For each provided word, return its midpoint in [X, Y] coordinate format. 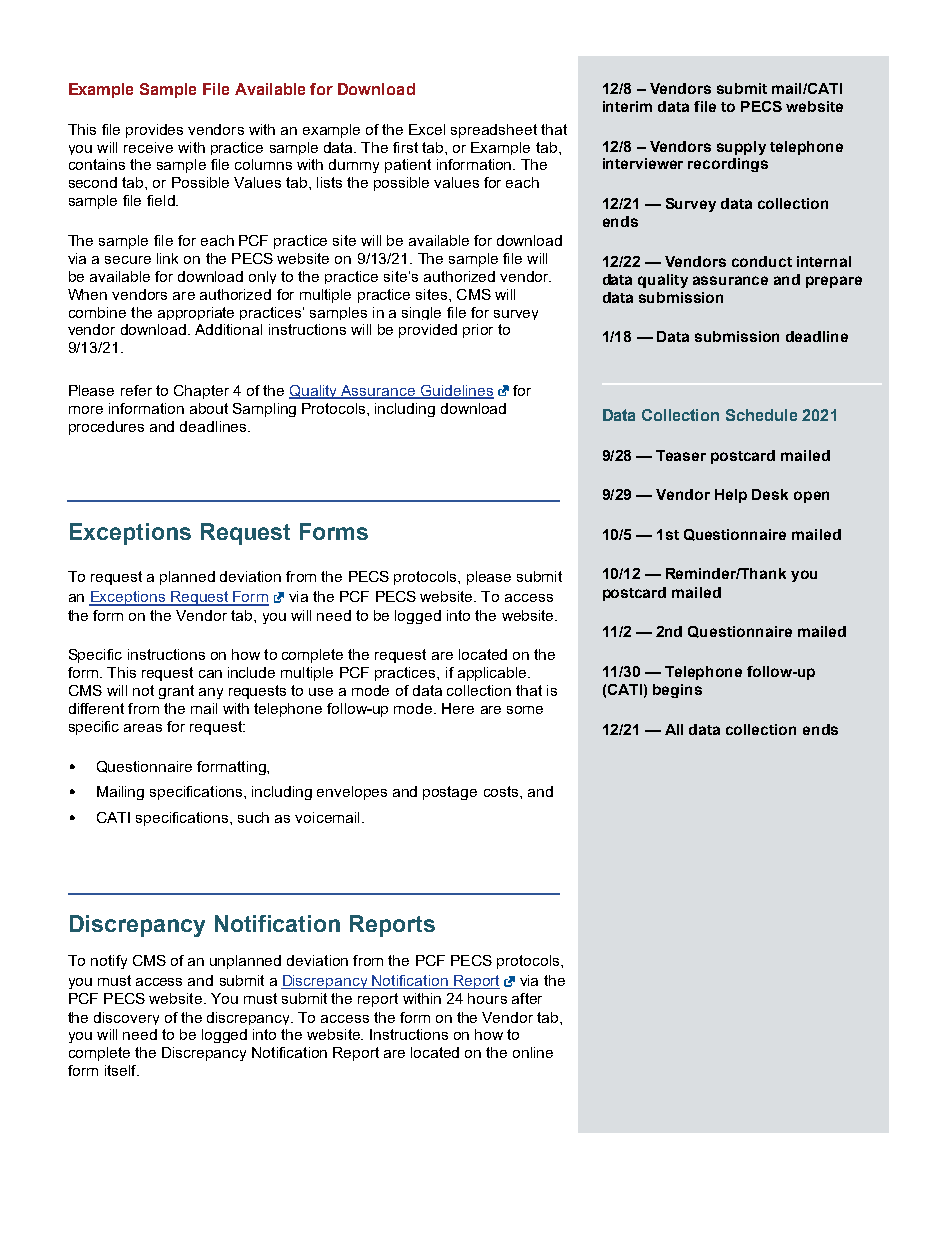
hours [487, 998]
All [674, 729]
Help [731, 496]
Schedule [761, 415]
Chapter [201, 392]
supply [741, 148]
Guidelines [456, 391]
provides [154, 131]
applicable [493, 674]
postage [450, 793]
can [210, 674]
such [253, 817]
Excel [427, 129]
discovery [126, 1018]
